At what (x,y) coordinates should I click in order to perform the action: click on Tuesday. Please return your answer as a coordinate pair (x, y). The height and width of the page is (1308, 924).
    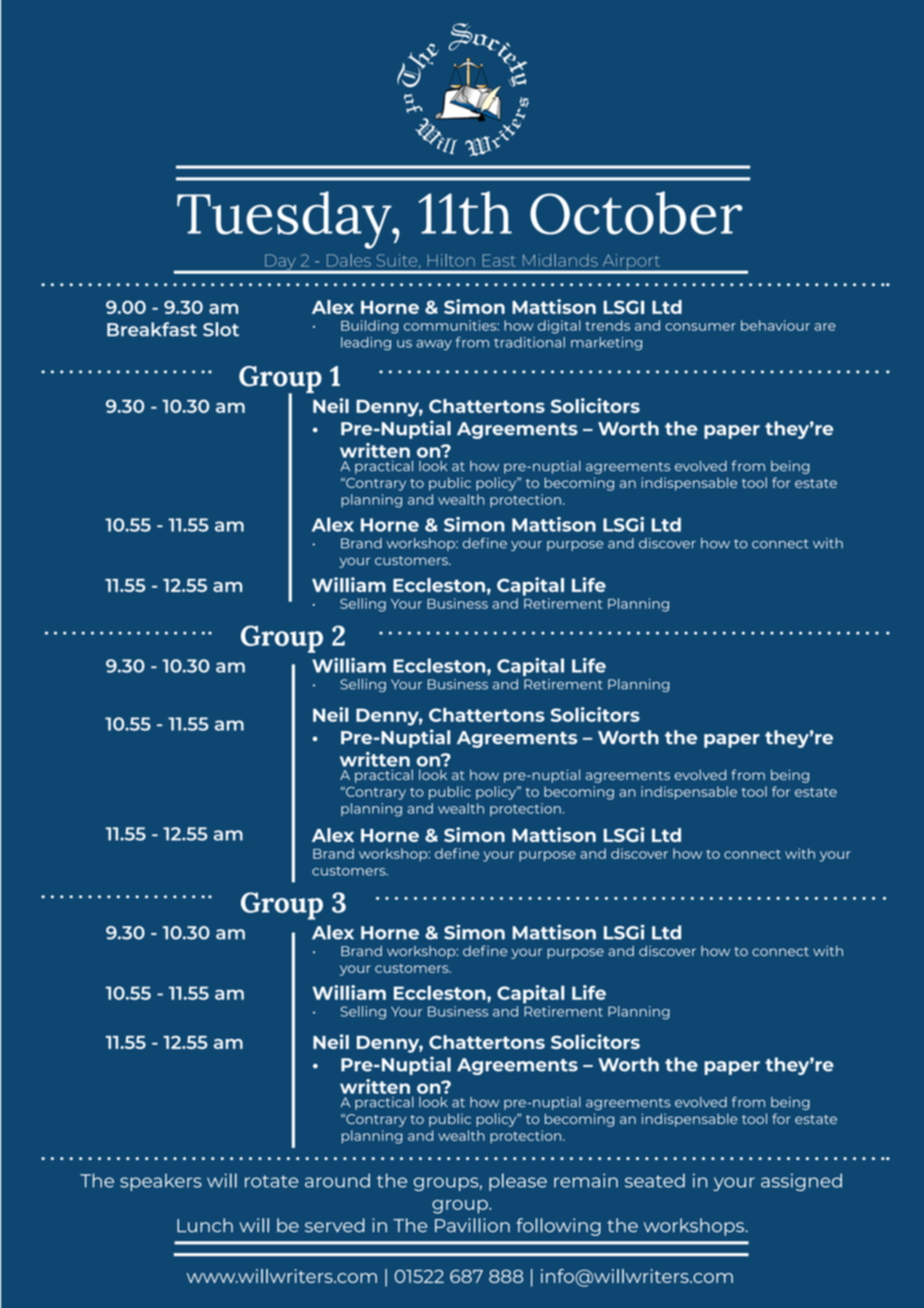
    Looking at the image, I should click on (285, 220).
